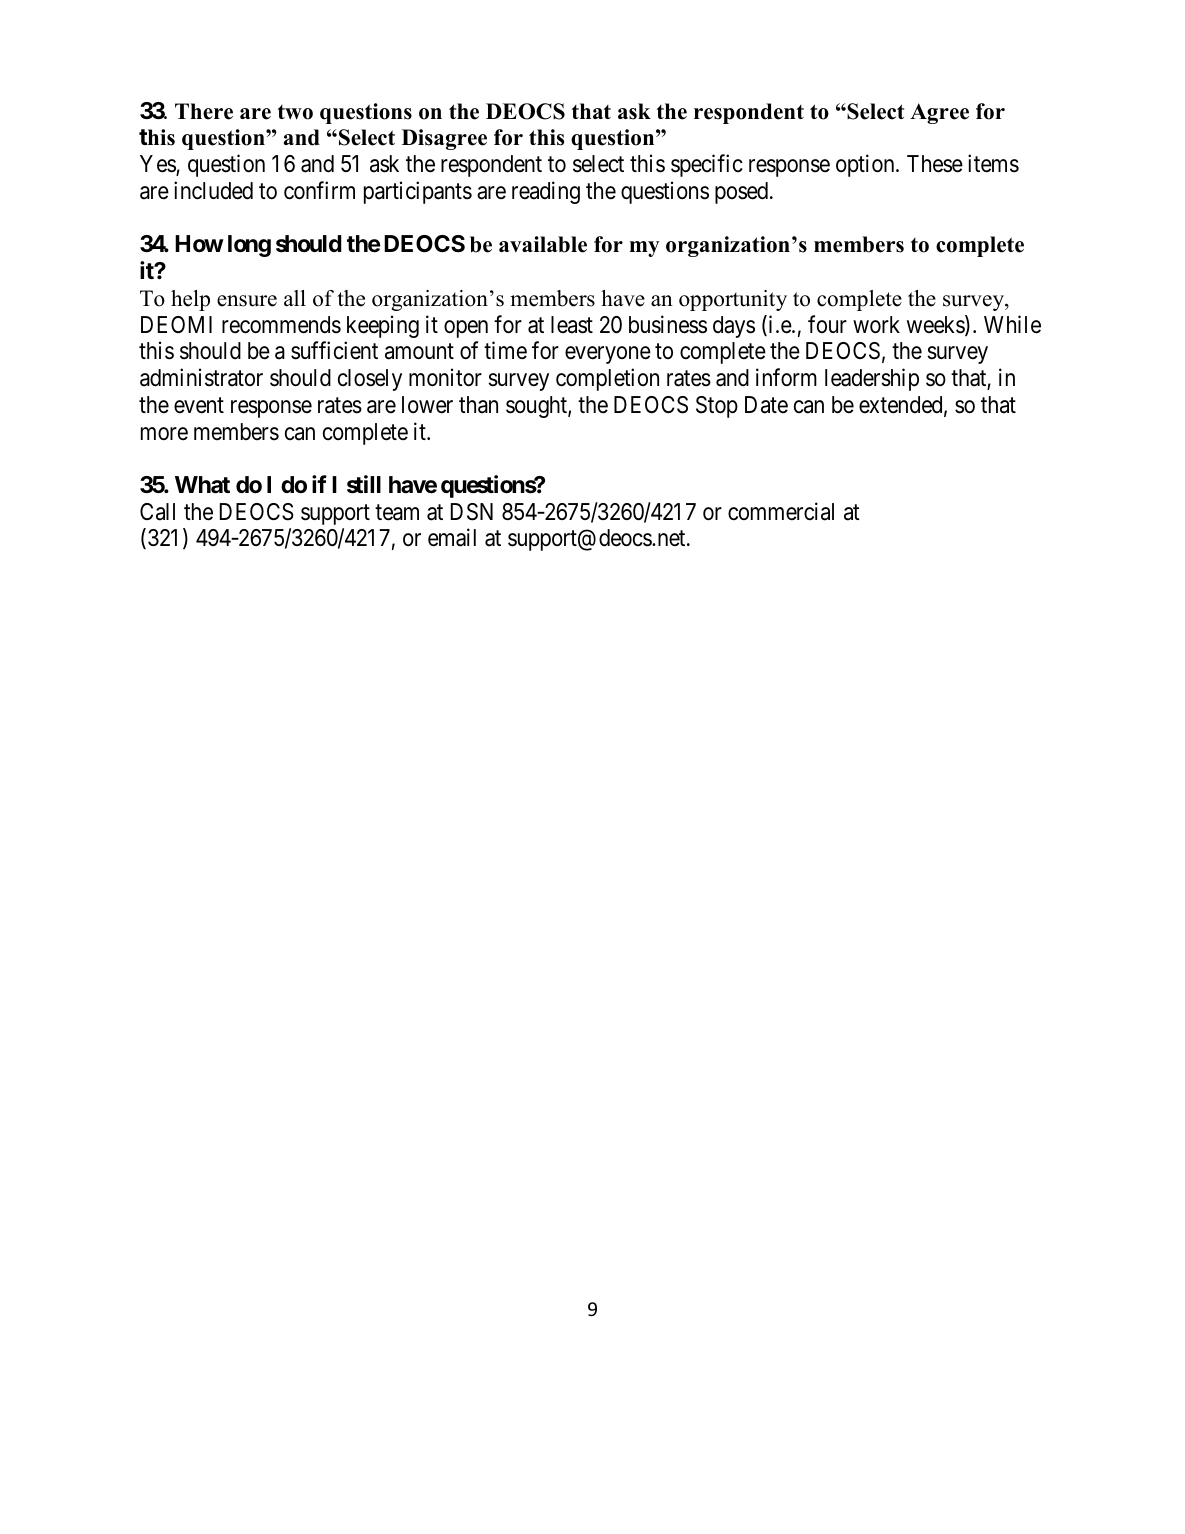 The height and width of the screenshot is (1534, 1185). What do you see at coordinates (935, 164) in the screenshot?
I see `These` at bounding box center [935, 164].
